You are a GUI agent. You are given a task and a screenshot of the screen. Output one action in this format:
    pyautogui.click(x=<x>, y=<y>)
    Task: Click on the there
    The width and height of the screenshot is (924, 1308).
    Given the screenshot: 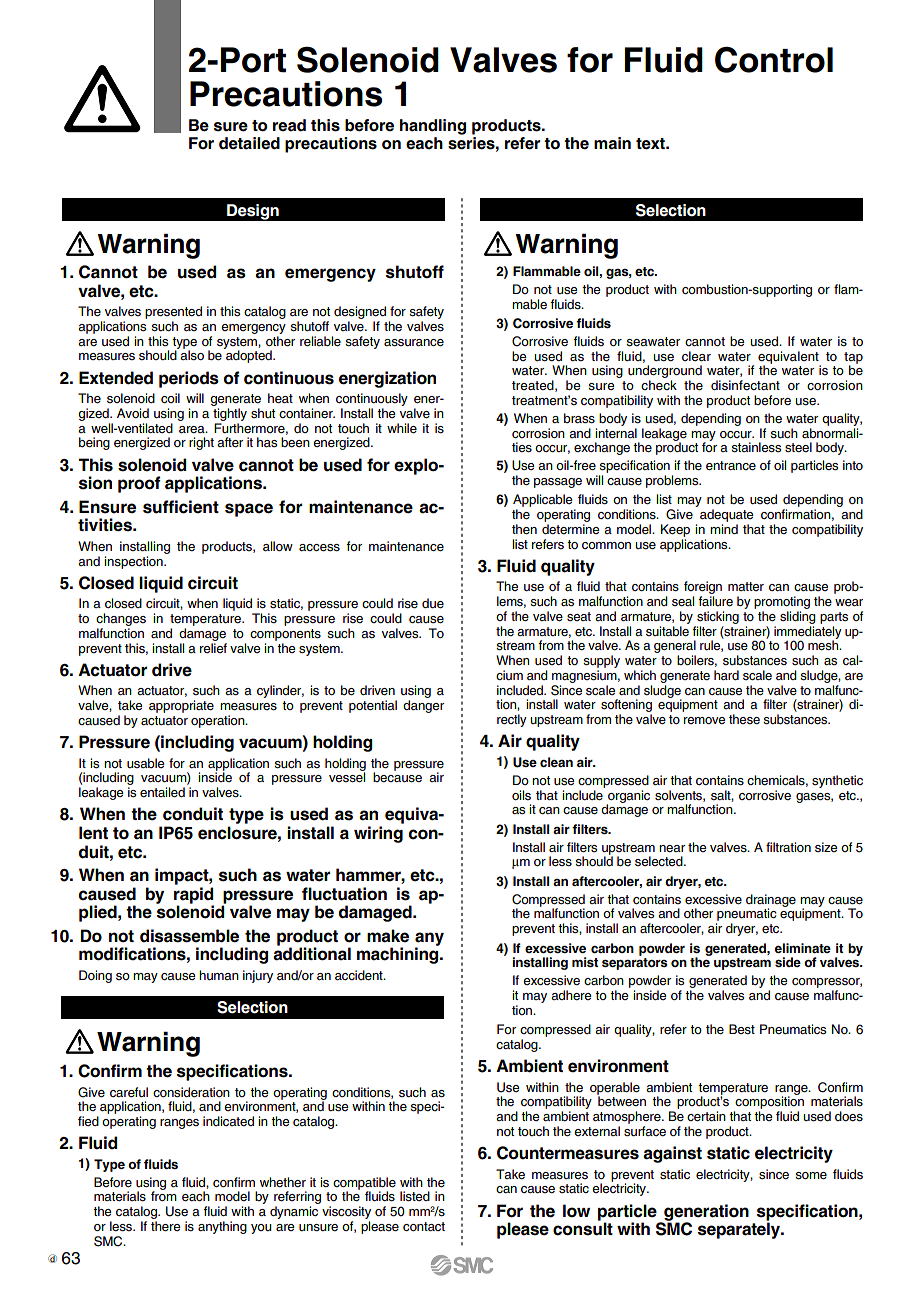 What is the action you would take?
    pyautogui.click(x=166, y=1226)
